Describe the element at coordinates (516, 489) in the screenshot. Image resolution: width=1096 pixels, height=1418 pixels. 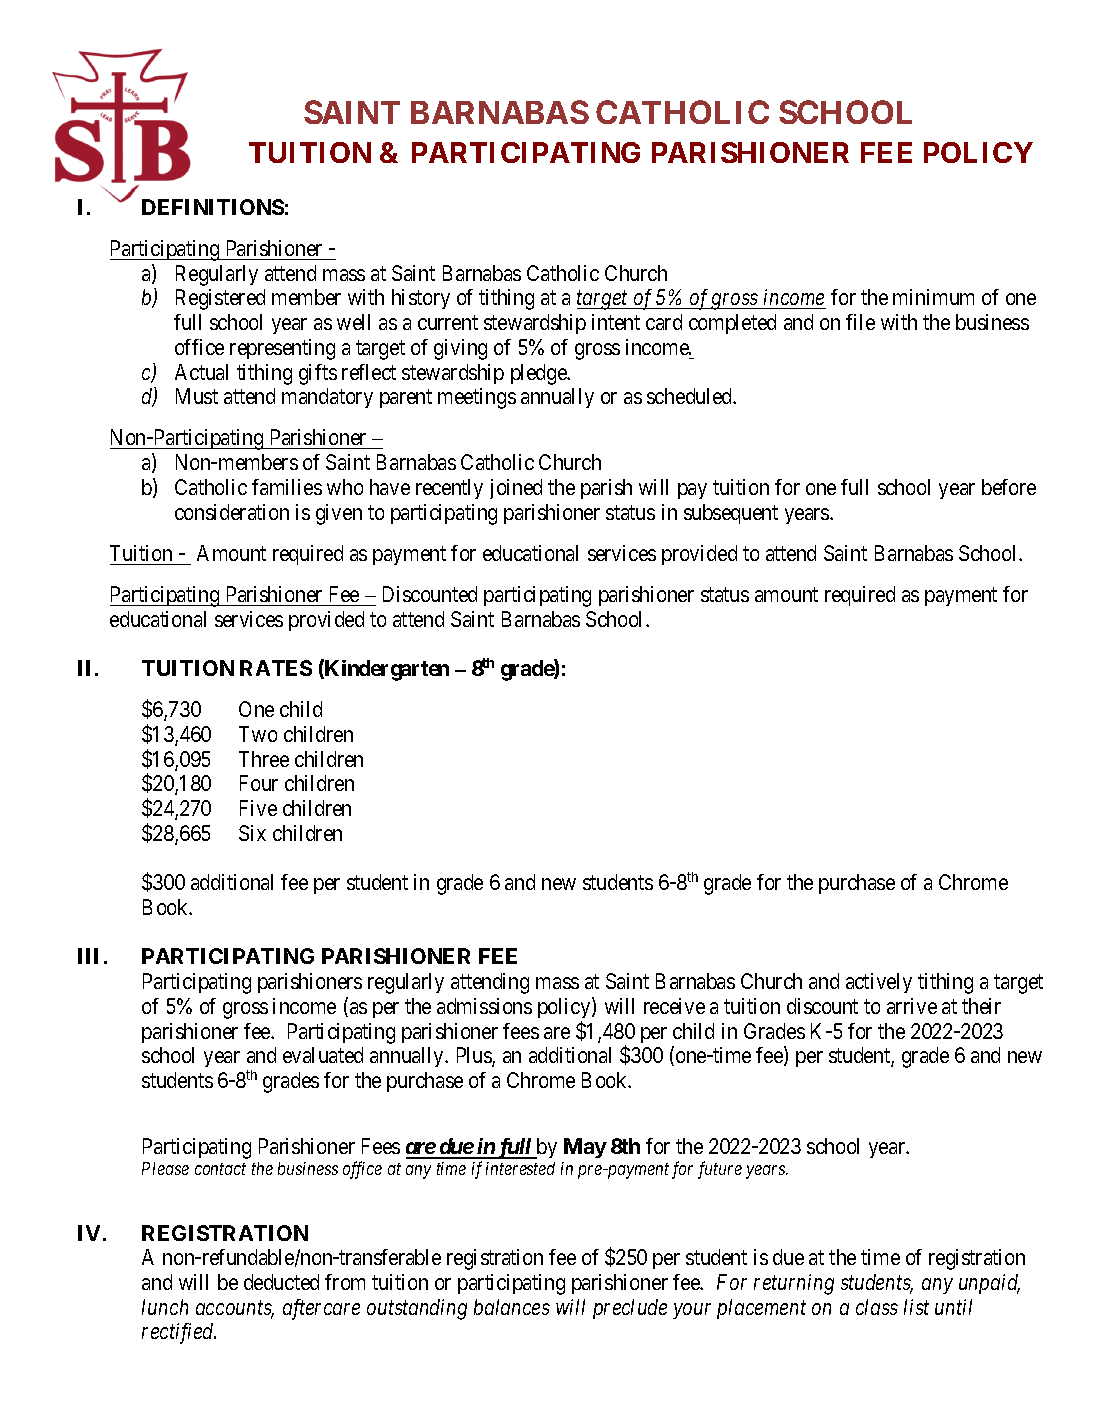
I see `joined` at that location.
